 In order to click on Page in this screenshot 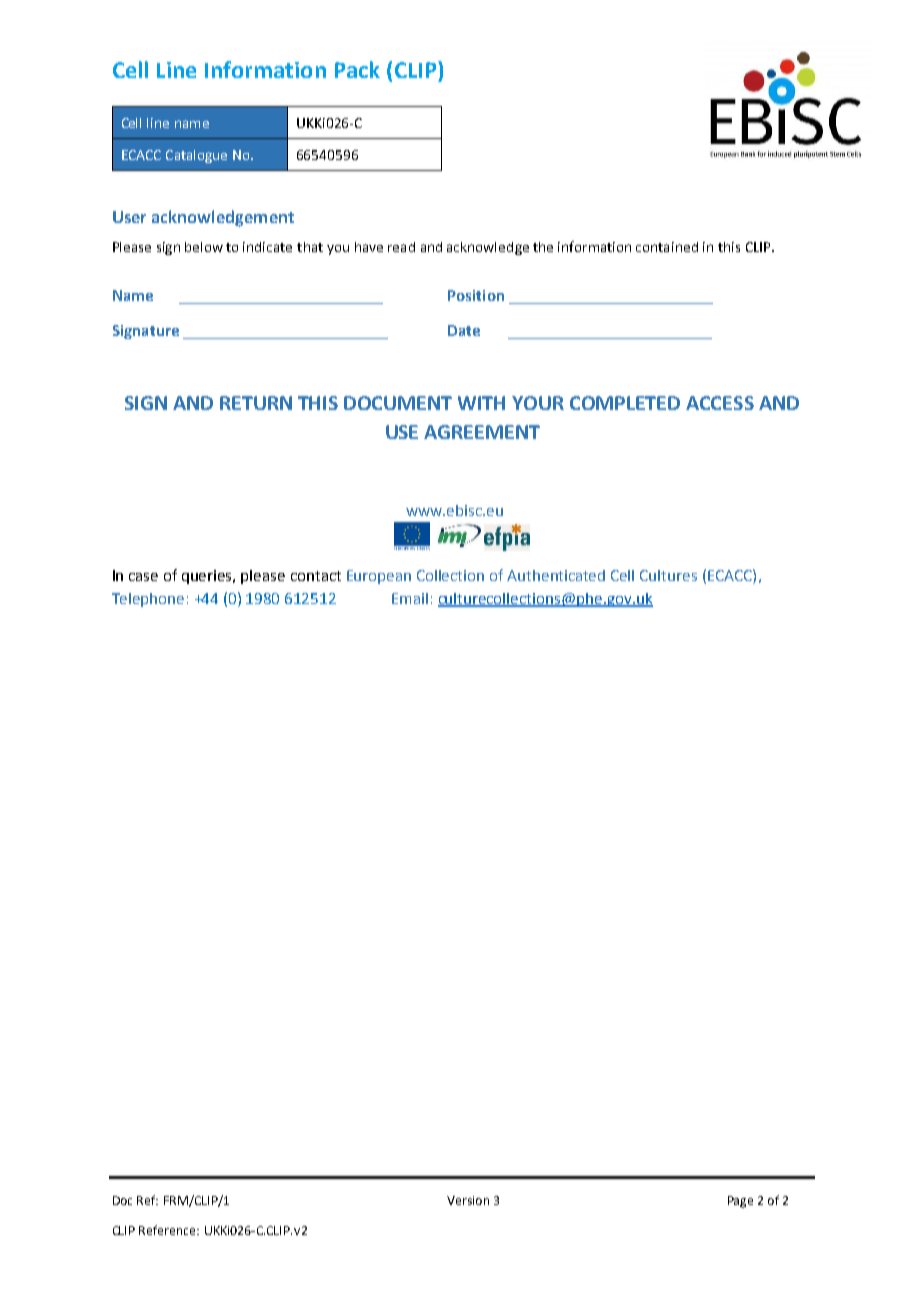, I will do `click(740, 1202)`.
